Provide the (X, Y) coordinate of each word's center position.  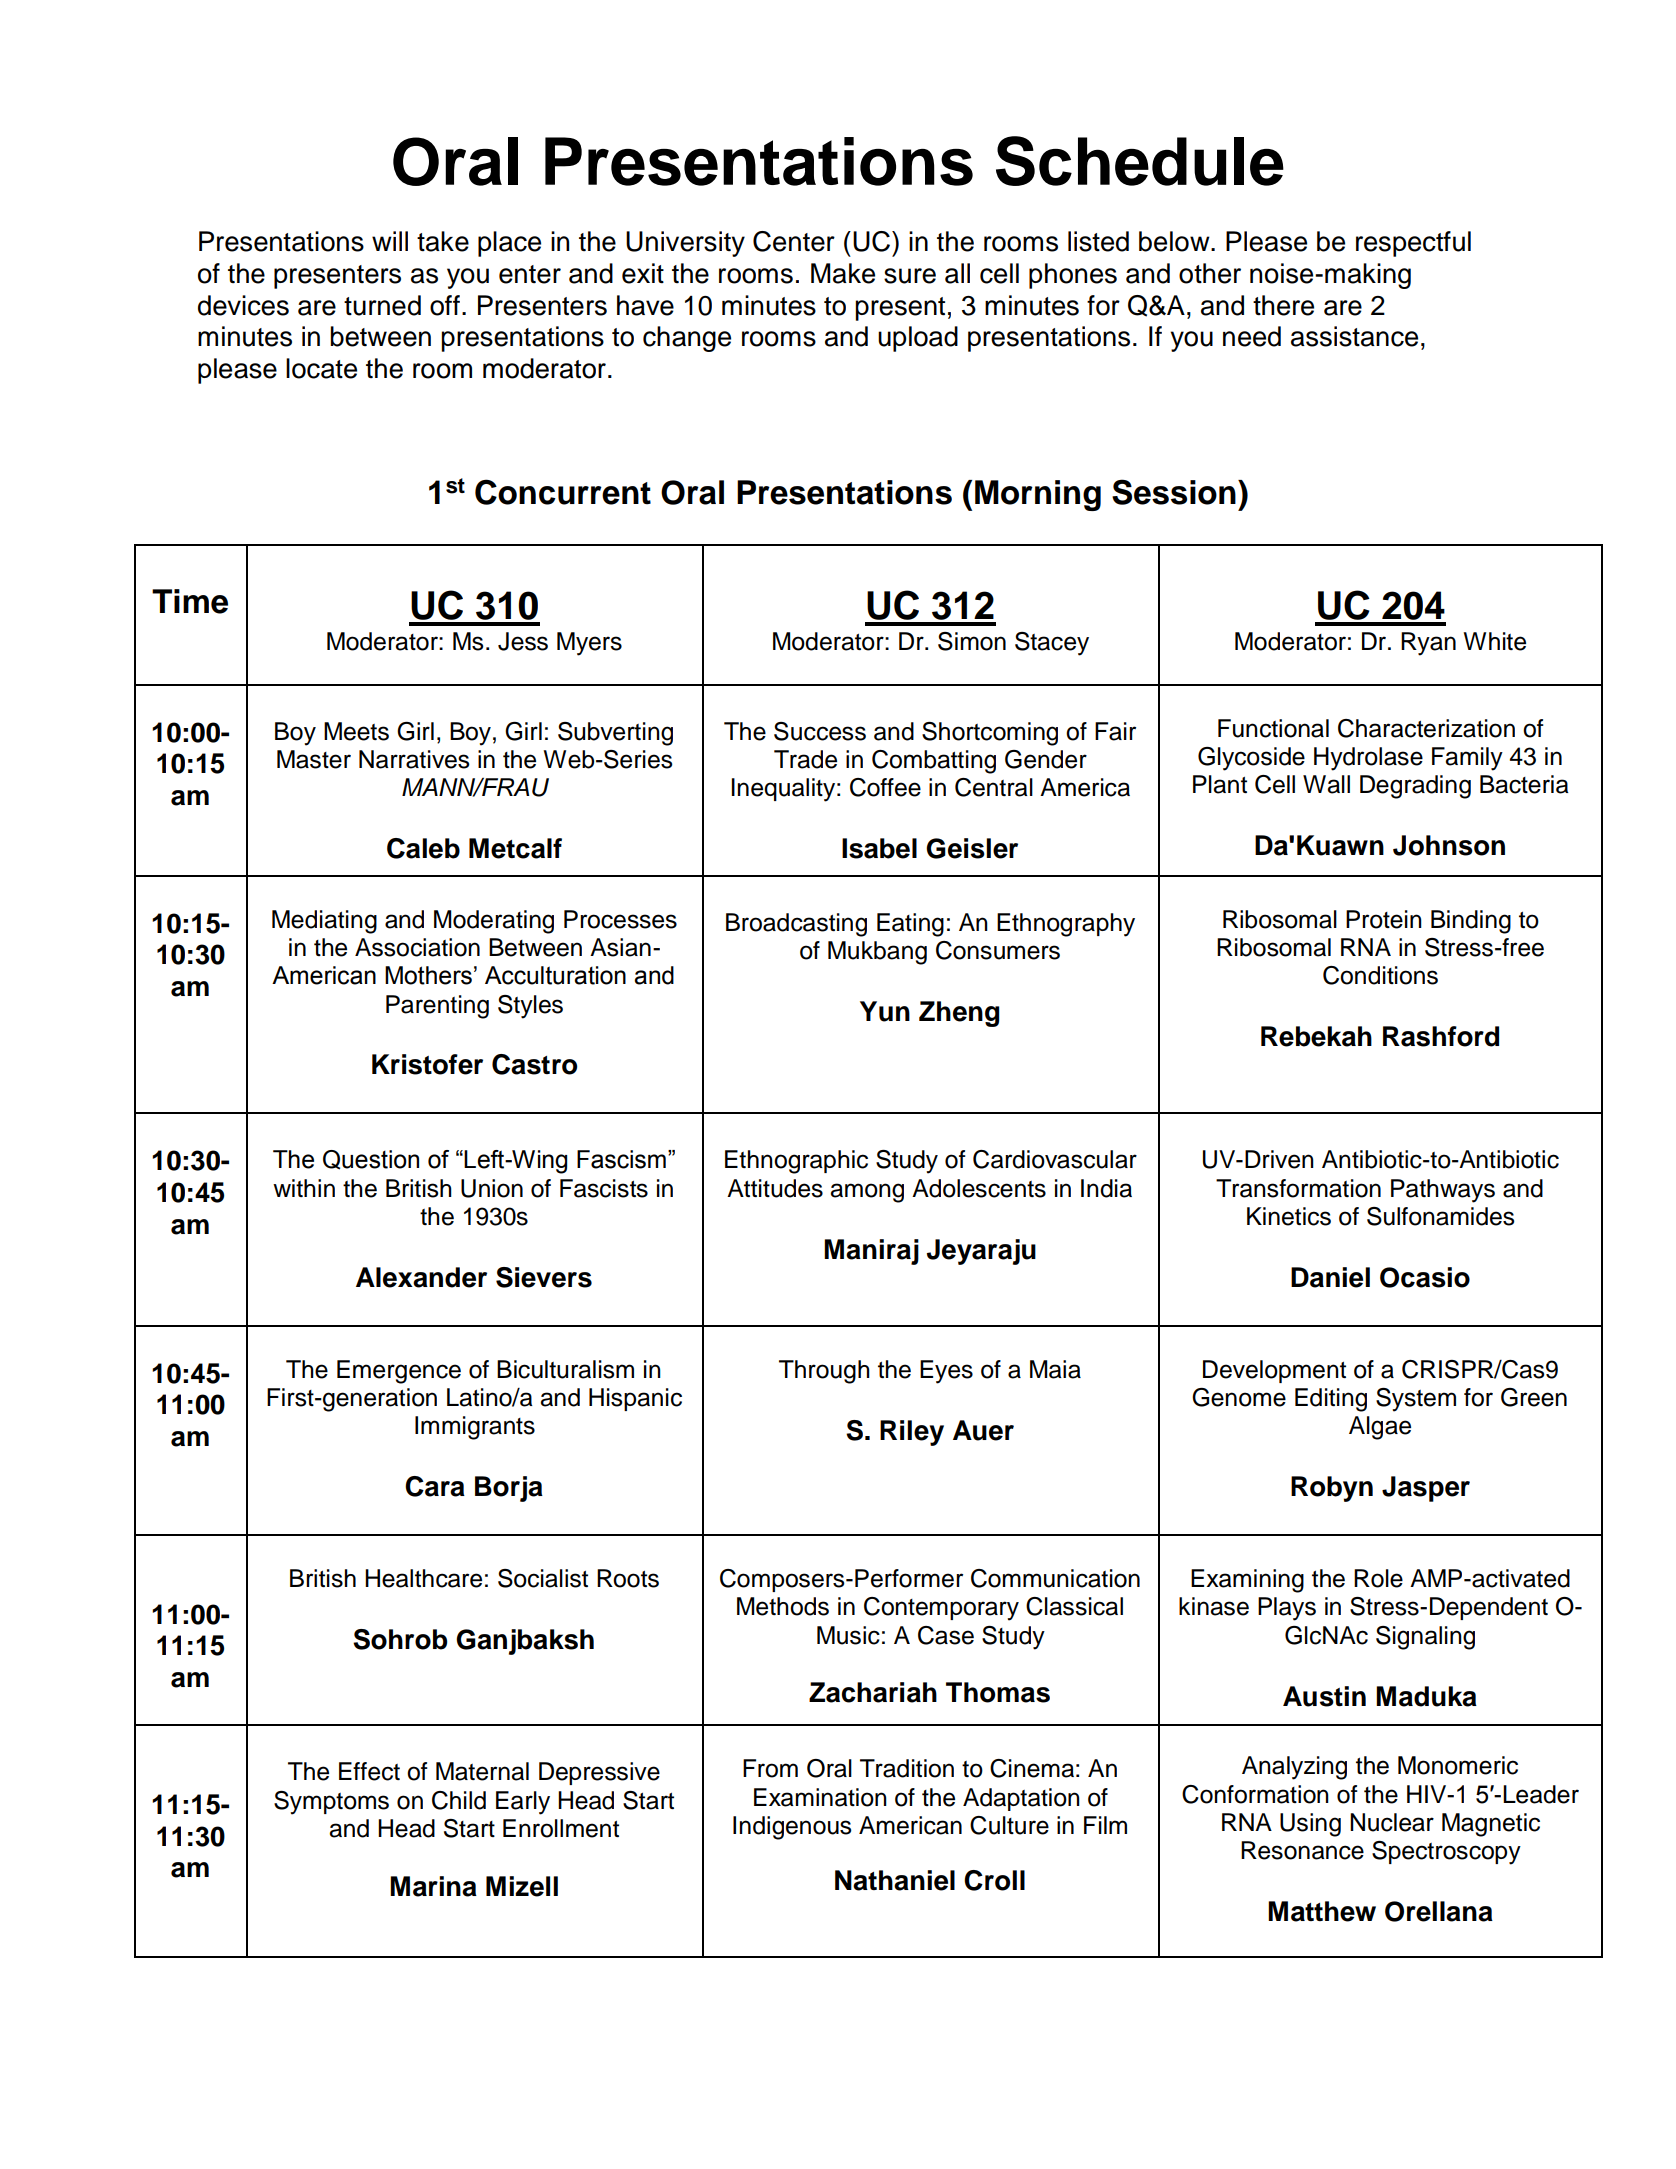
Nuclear (1392, 1822)
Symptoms (331, 1803)
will (390, 241)
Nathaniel (895, 1880)
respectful (1413, 244)
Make (843, 273)
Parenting (437, 1007)
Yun (885, 1011)
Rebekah (1316, 1036)
